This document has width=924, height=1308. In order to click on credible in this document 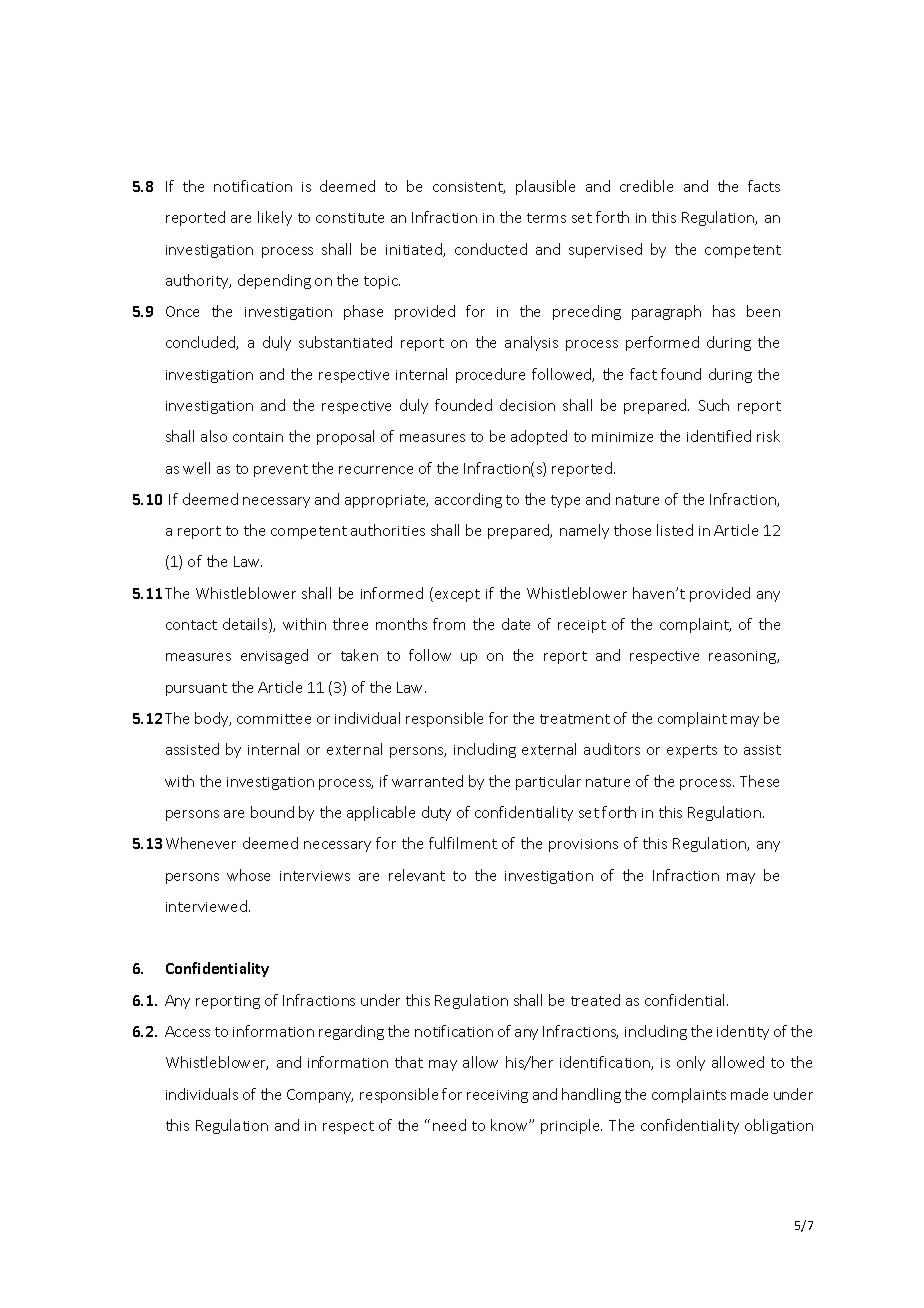, I will do `click(646, 186)`.
